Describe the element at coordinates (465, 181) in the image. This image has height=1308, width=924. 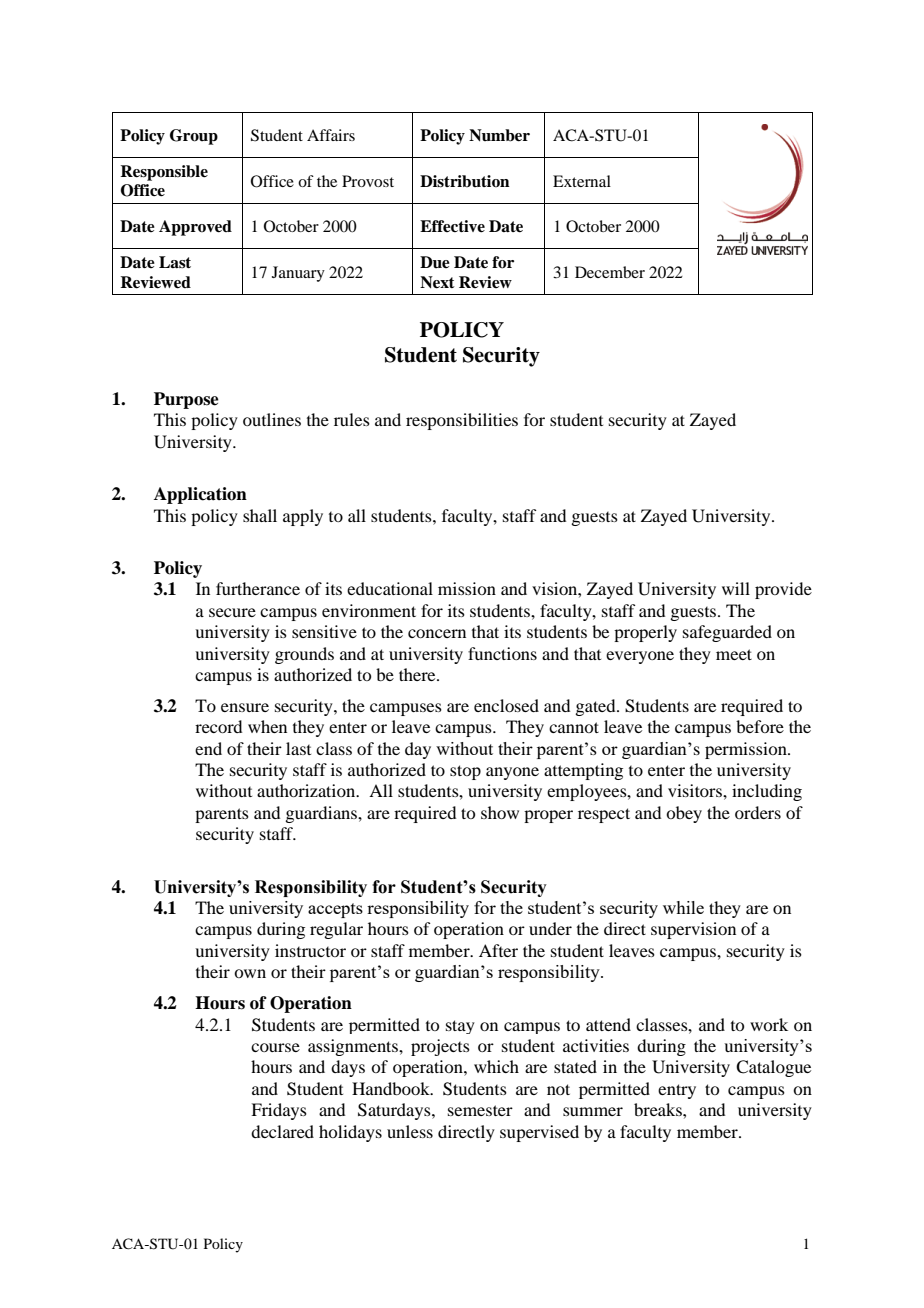
I see `Distribution` at that location.
